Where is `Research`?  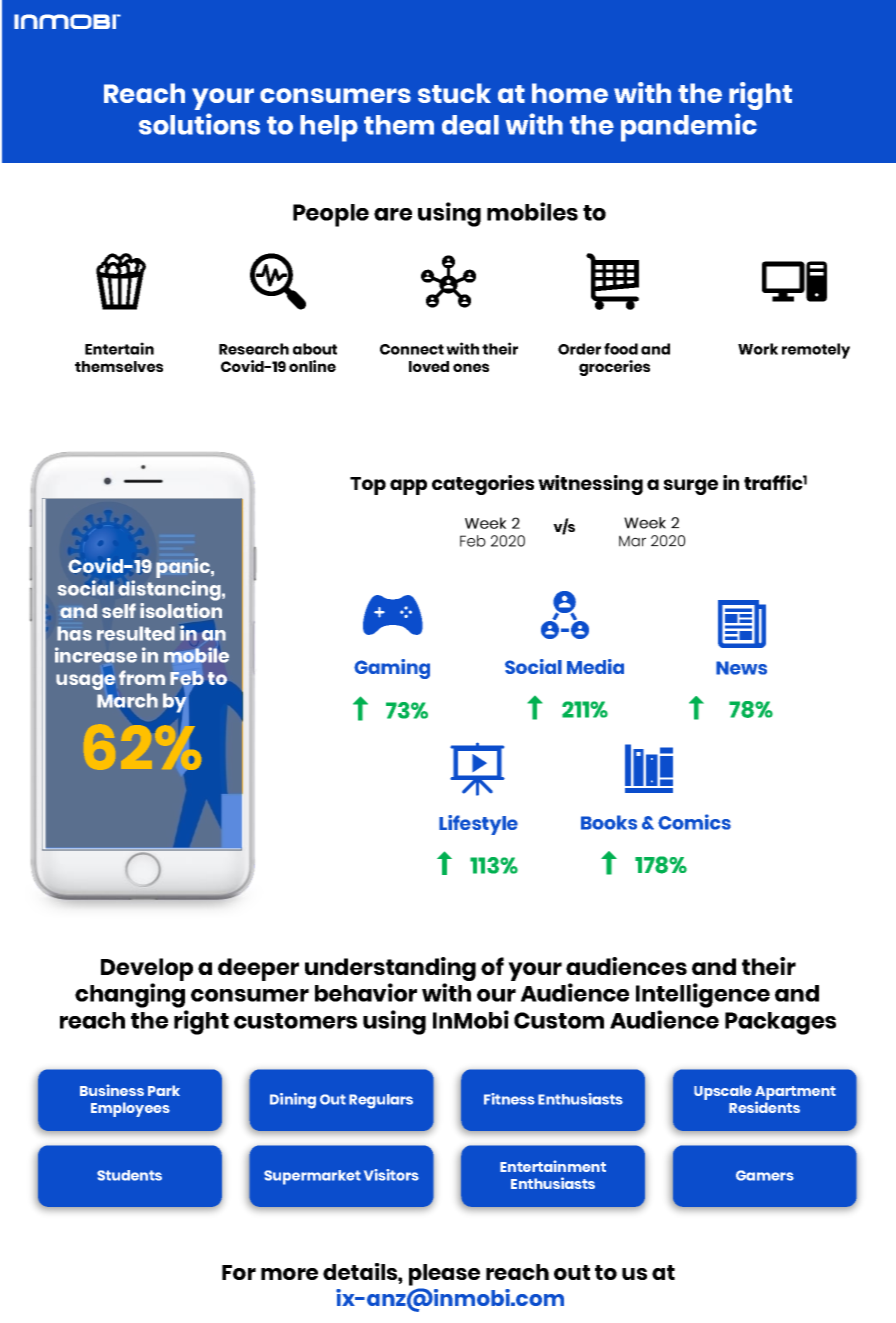
Research is located at coordinates (254, 349).
